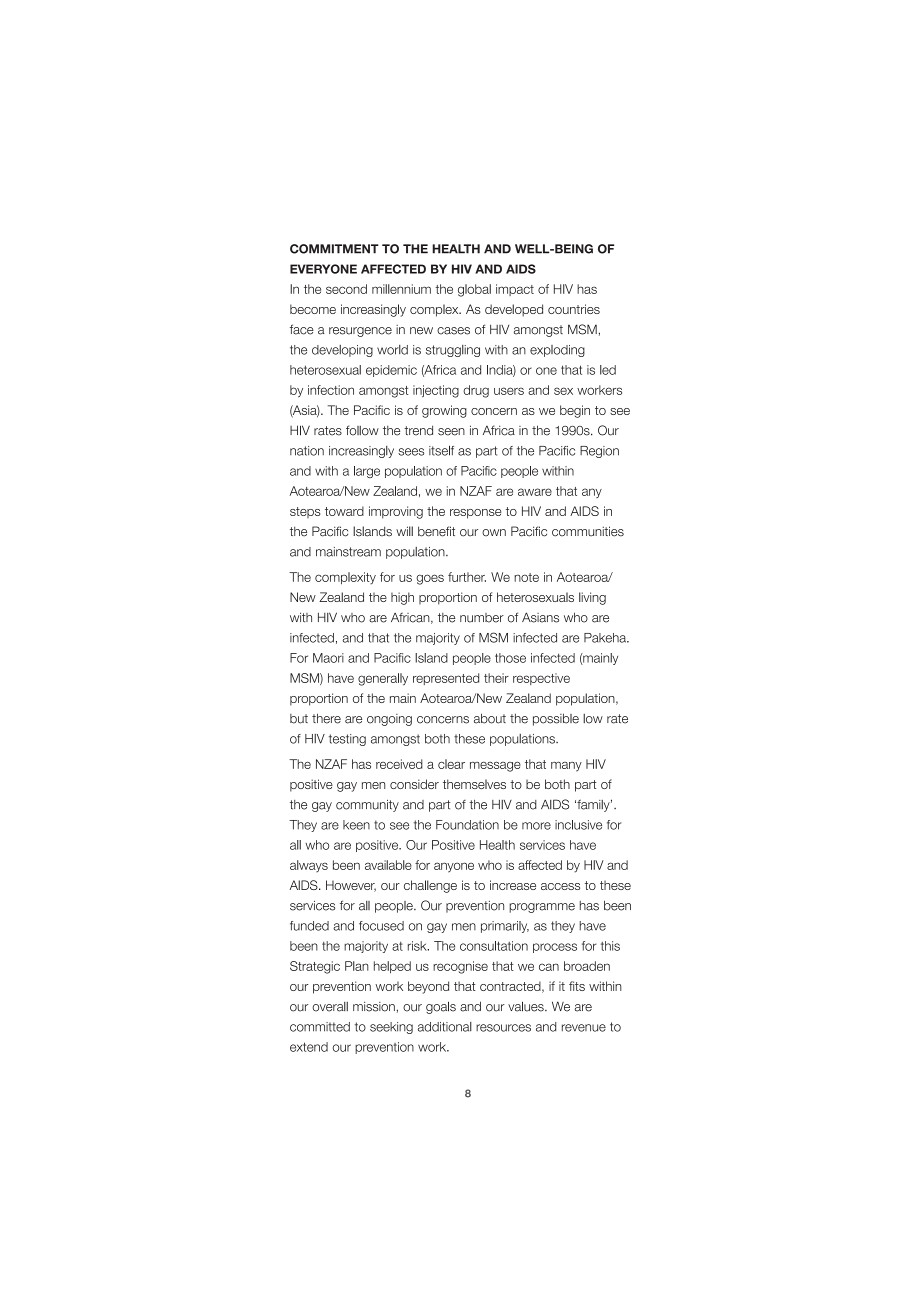  What do you see at coordinates (445, 1027) in the screenshot?
I see `additional` at bounding box center [445, 1027].
